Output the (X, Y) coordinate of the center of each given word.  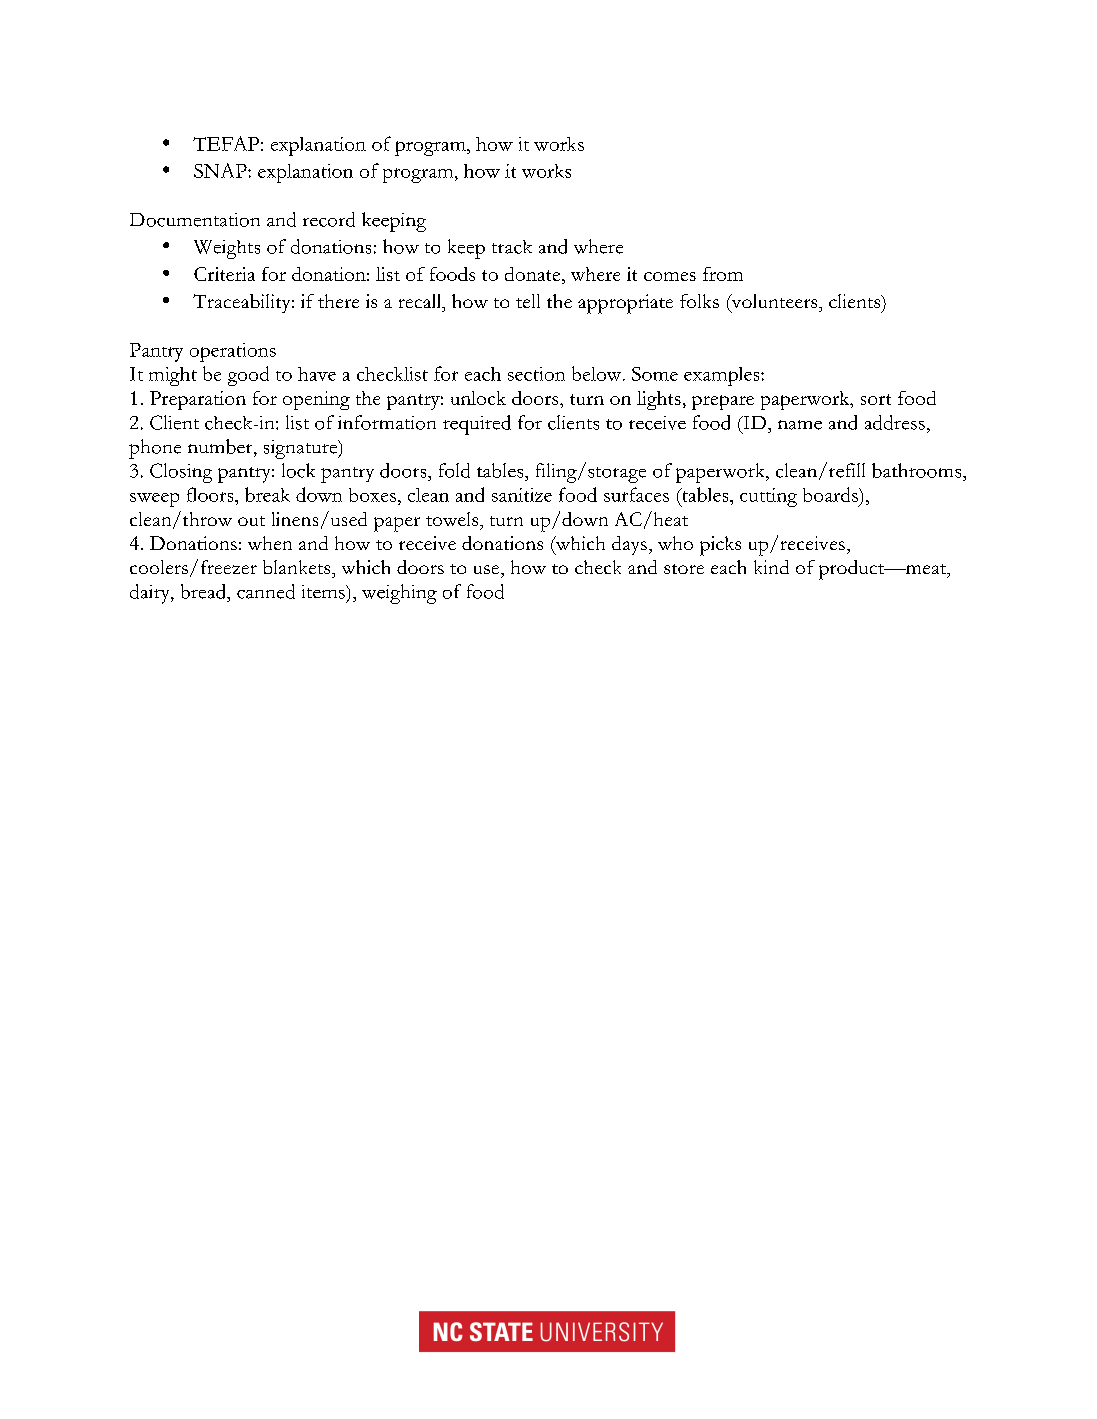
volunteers (774, 302)
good (248, 376)
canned (266, 591)
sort (876, 399)
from (723, 274)
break (267, 494)
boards (831, 494)
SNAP (221, 170)
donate (534, 275)
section (536, 374)
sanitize (522, 495)
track (512, 247)
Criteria (224, 274)
